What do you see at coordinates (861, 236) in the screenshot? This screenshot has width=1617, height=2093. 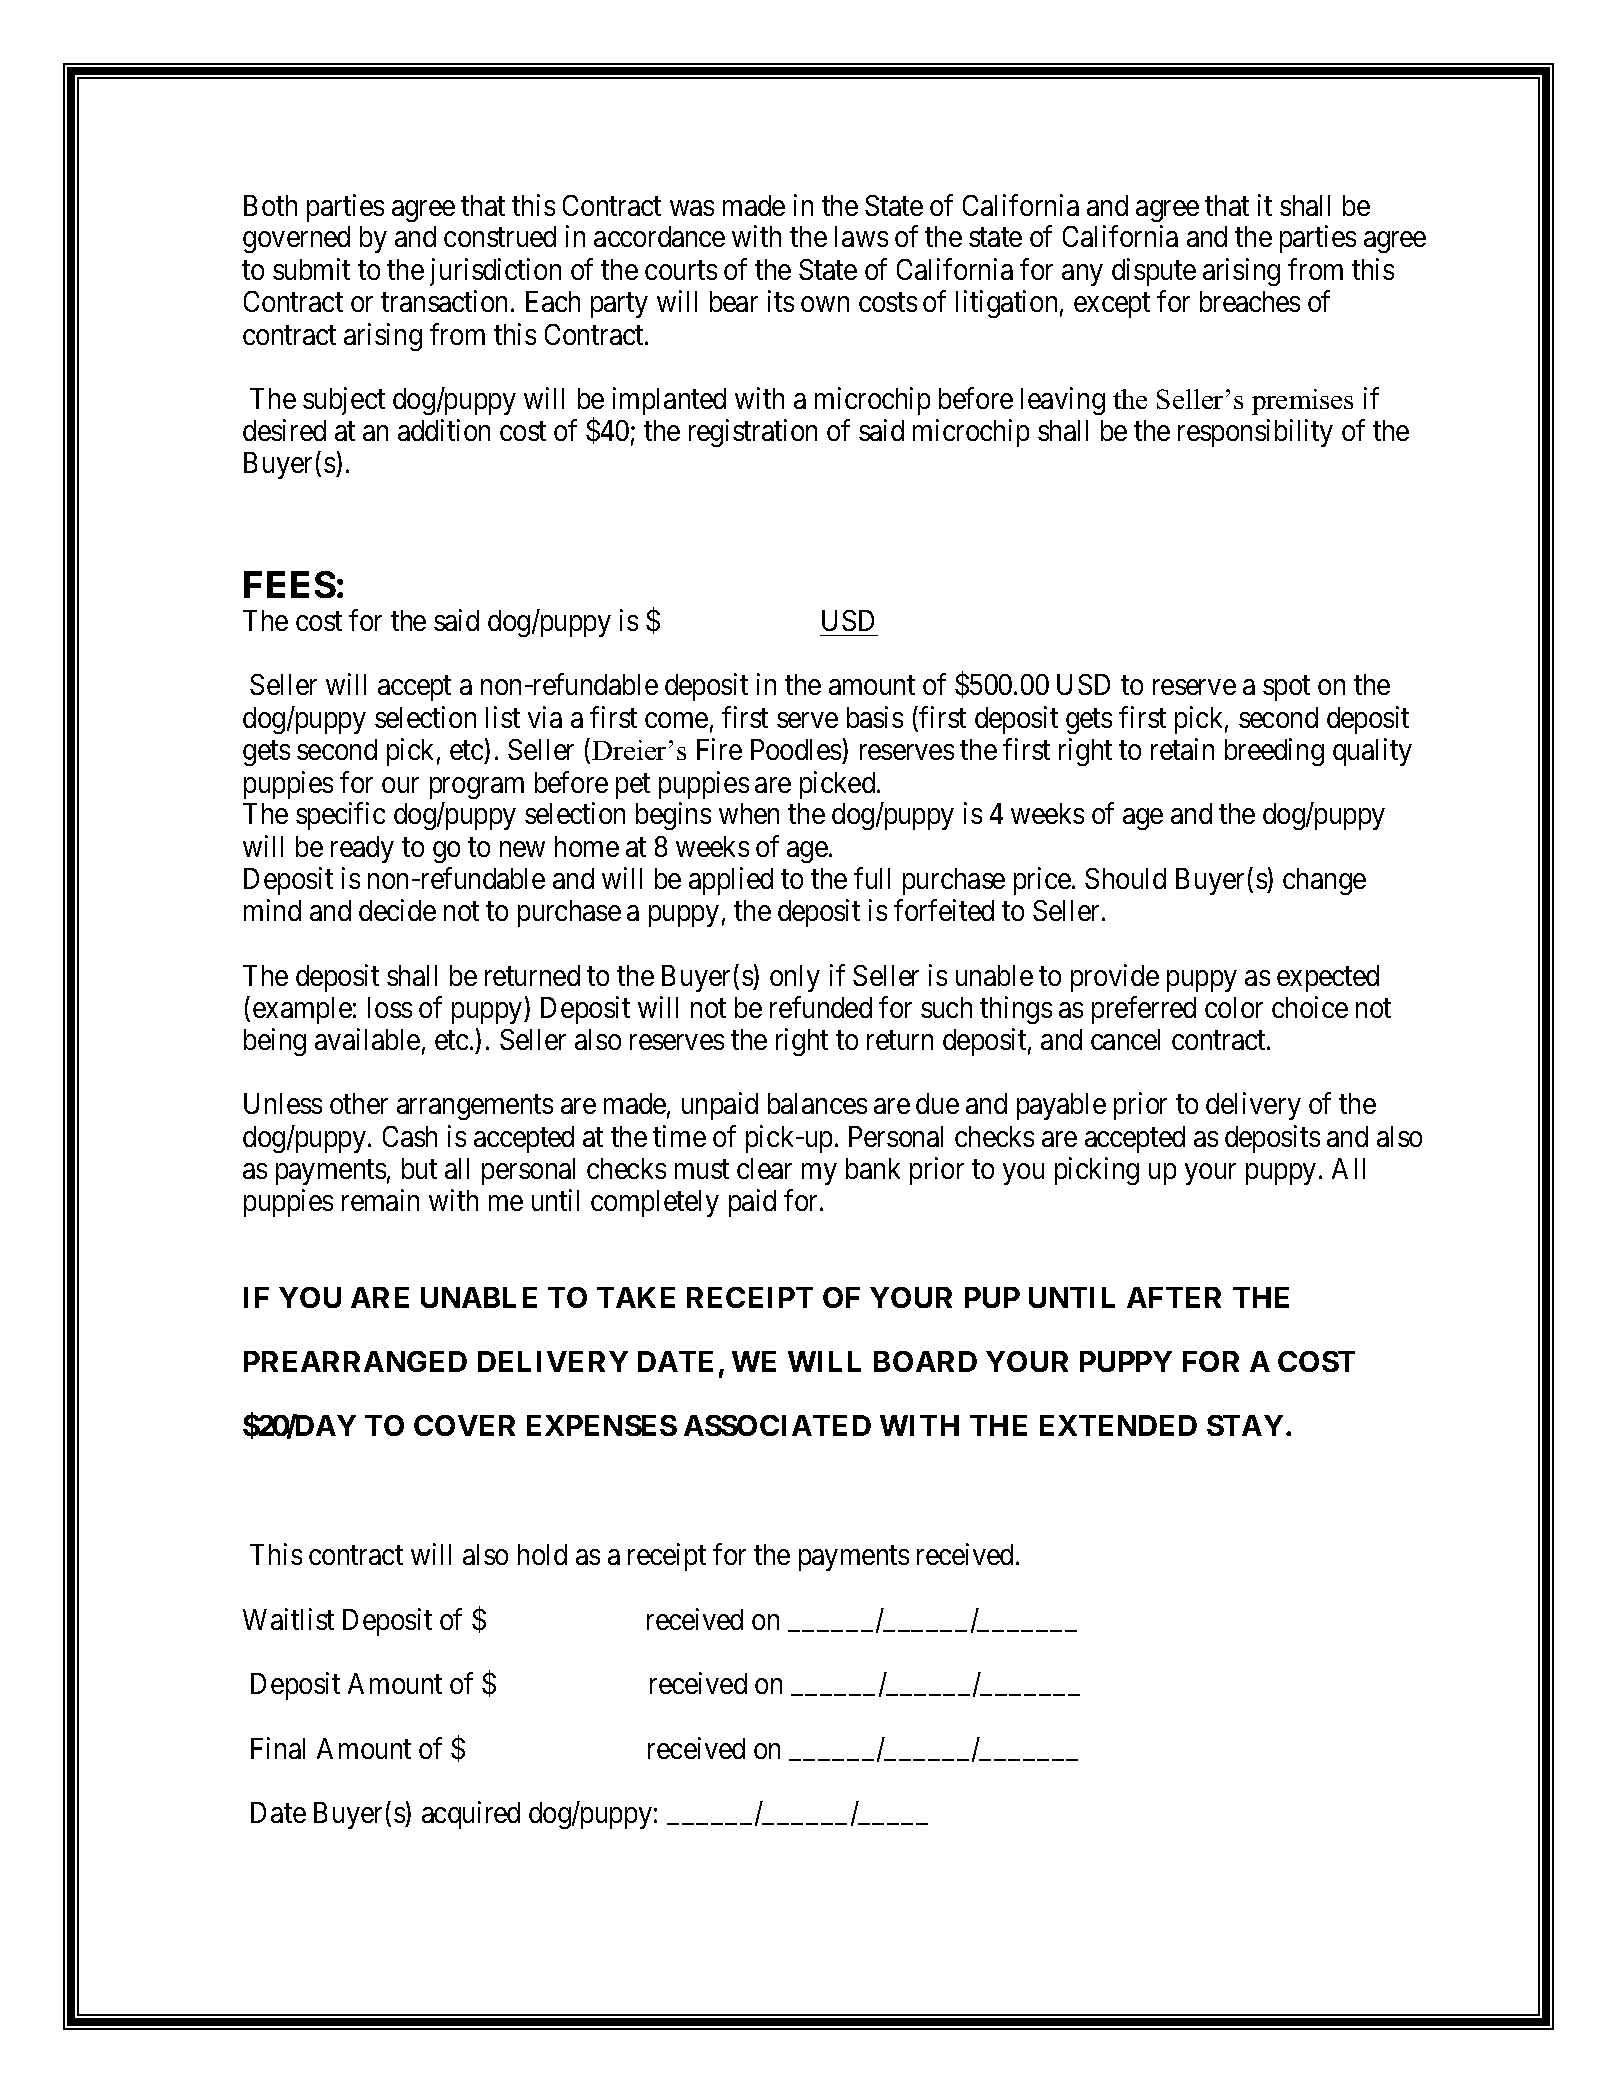 I see `laws` at bounding box center [861, 236].
